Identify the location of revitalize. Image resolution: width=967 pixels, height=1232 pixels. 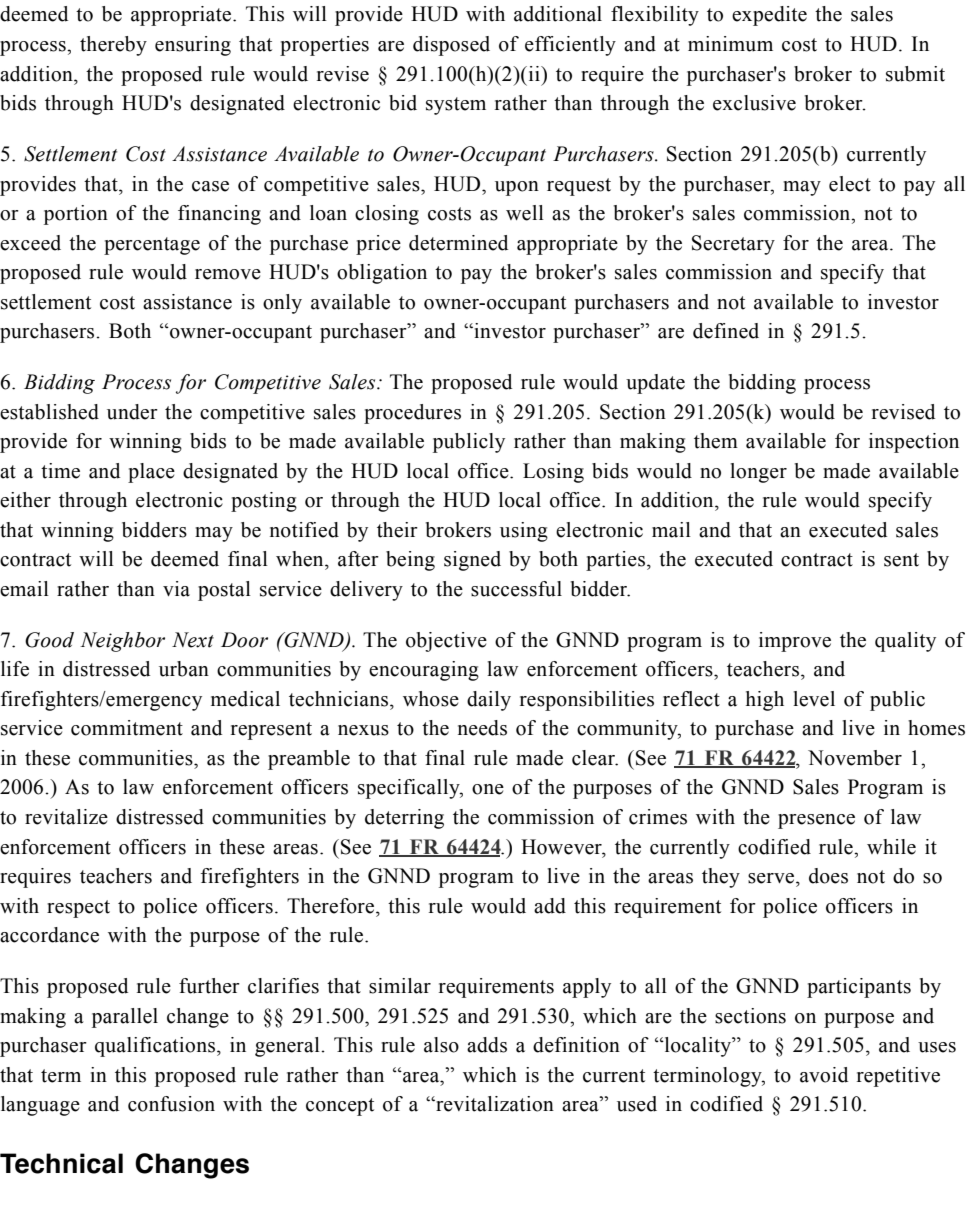
(66, 817).
